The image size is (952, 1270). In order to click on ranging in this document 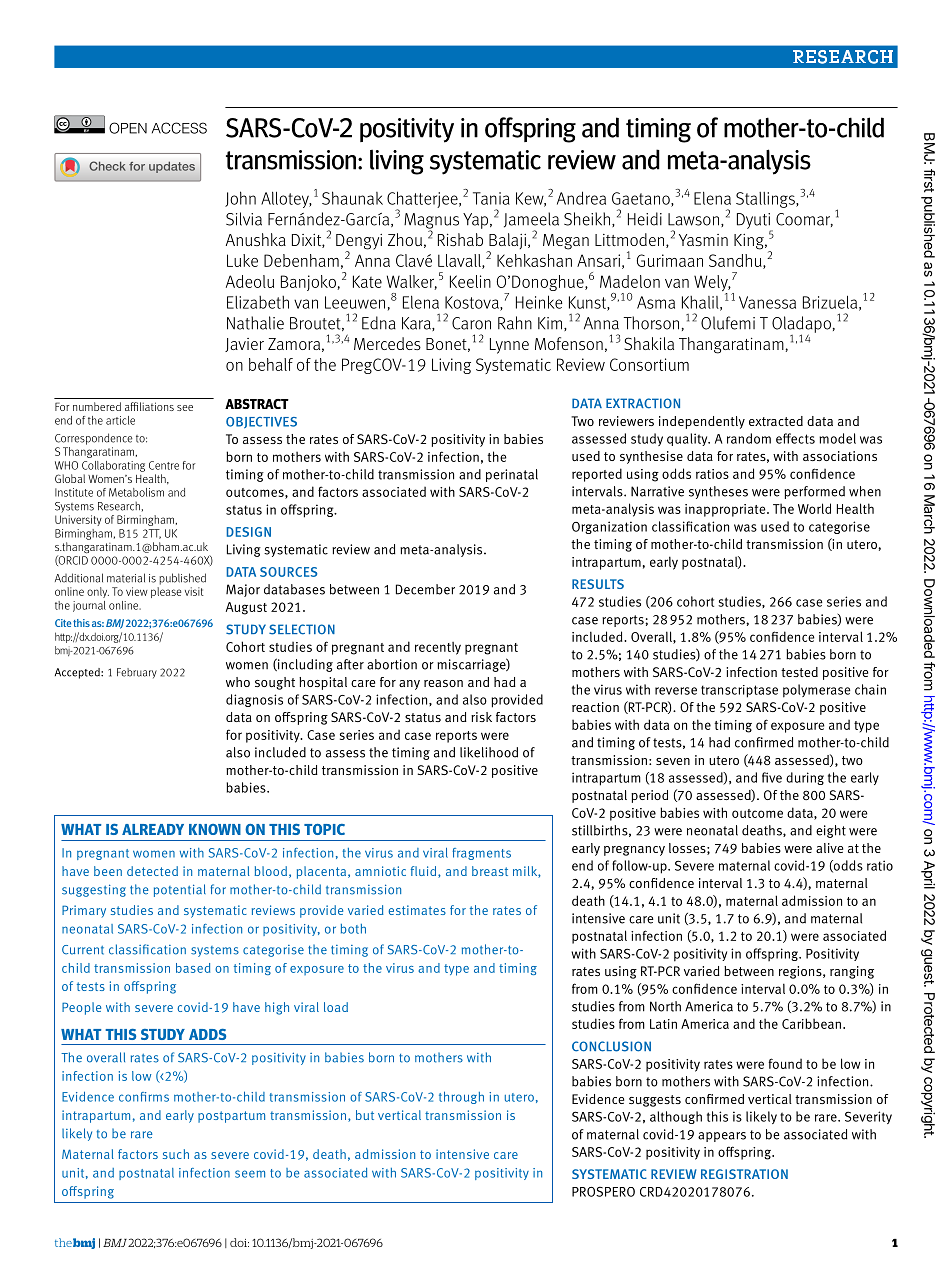, I will do `click(852, 972)`.
